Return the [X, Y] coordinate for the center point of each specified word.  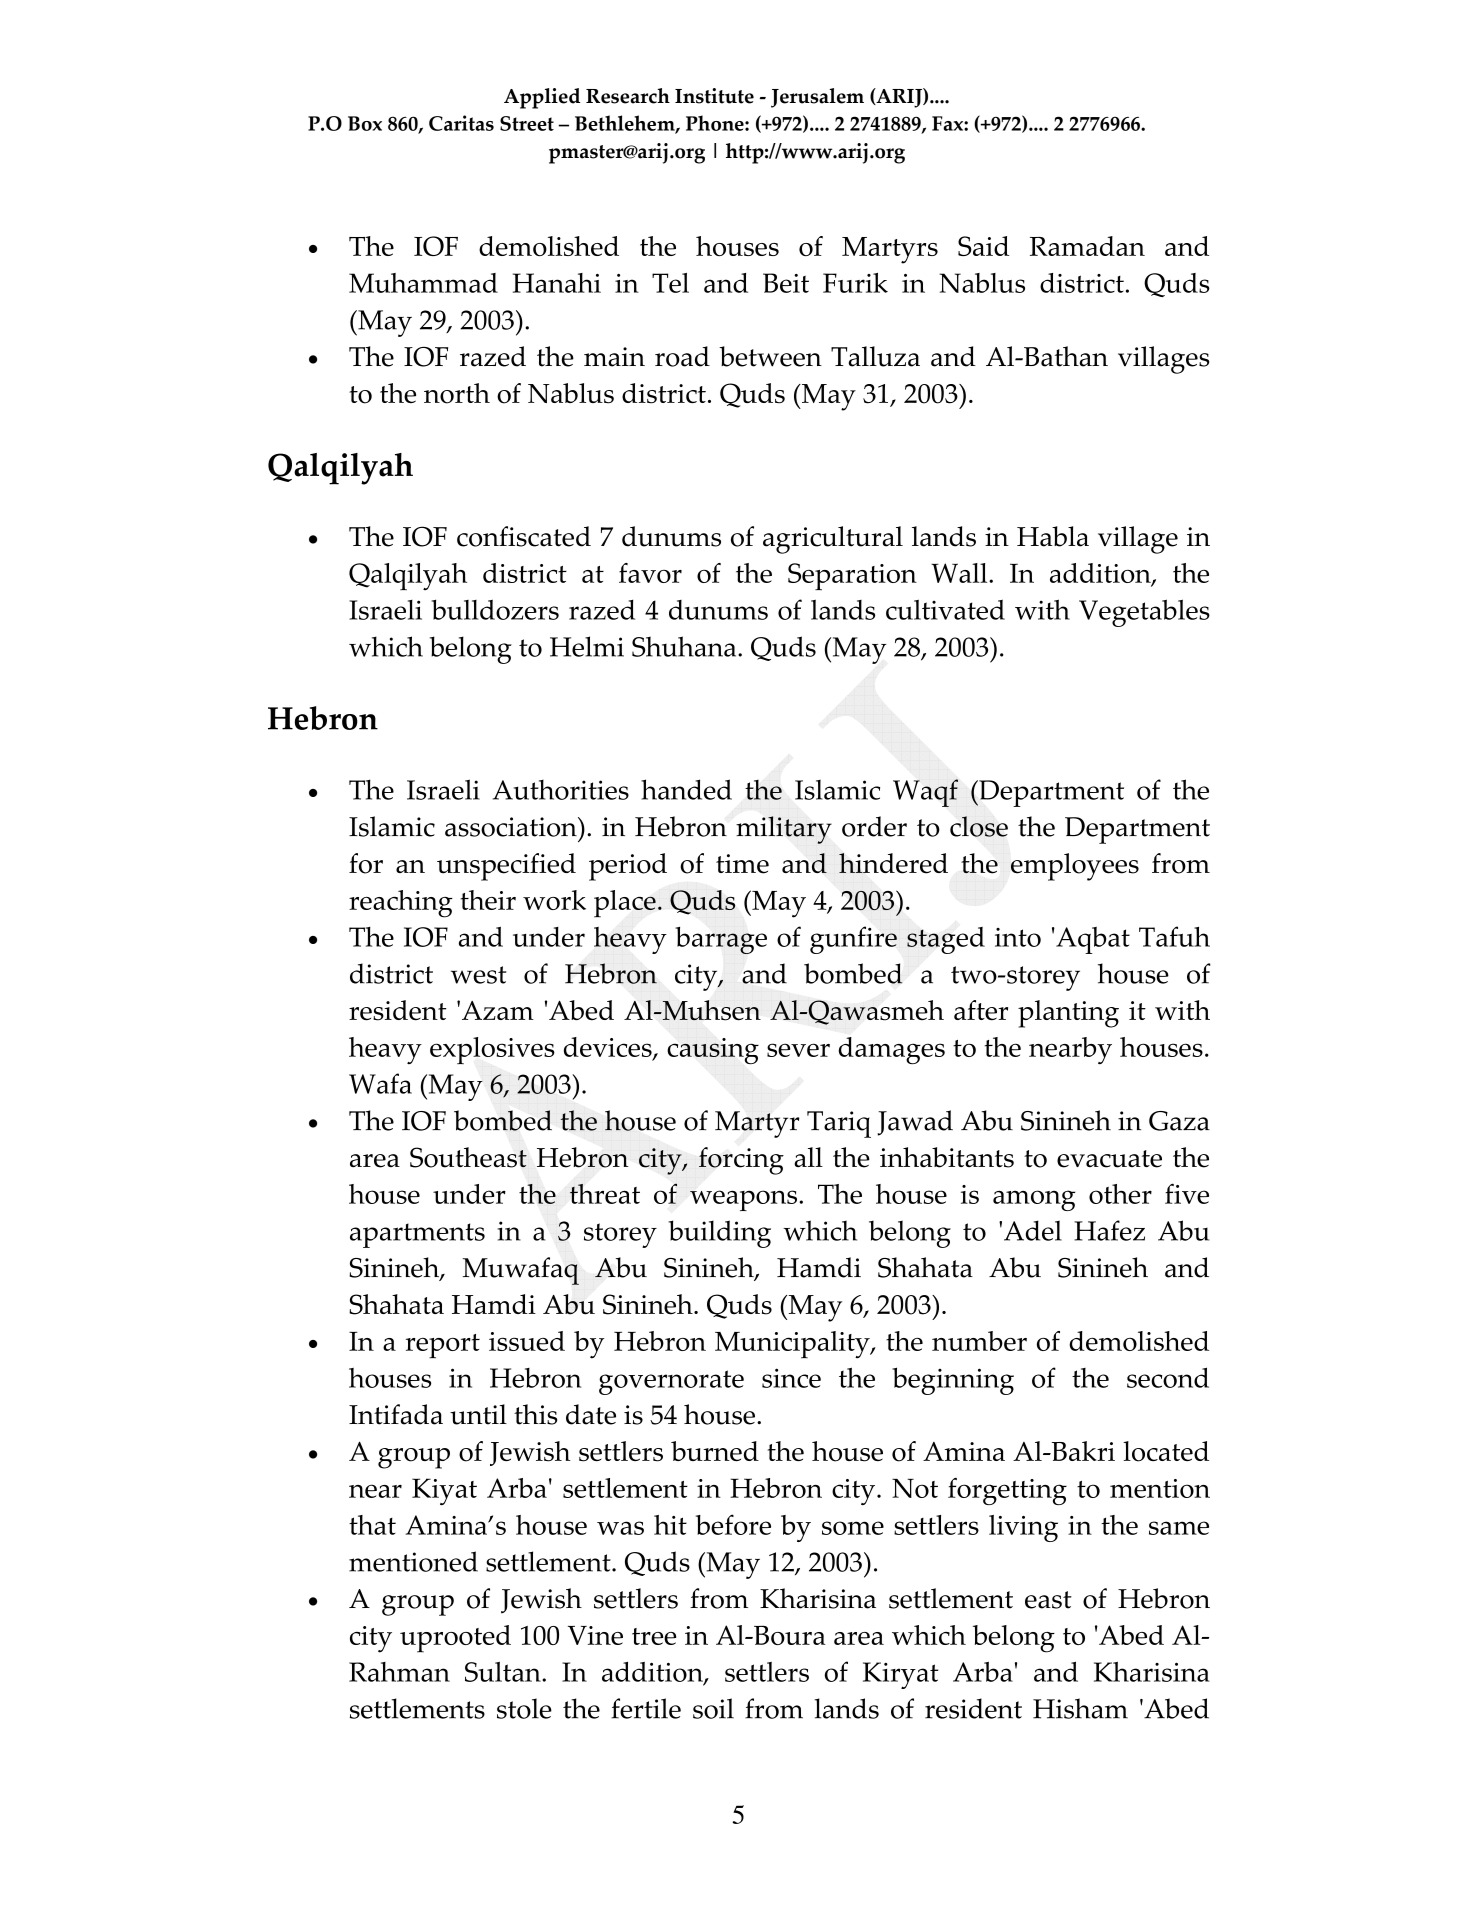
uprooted [455, 1639]
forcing [741, 1161]
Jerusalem [817, 98]
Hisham [1080, 1708]
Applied [542, 98]
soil [713, 1708]
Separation [852, 577]
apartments [417, 1235]
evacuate [1109, 1159]
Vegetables [1144, 613]
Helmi [587, 646]
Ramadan [1087, 246]
